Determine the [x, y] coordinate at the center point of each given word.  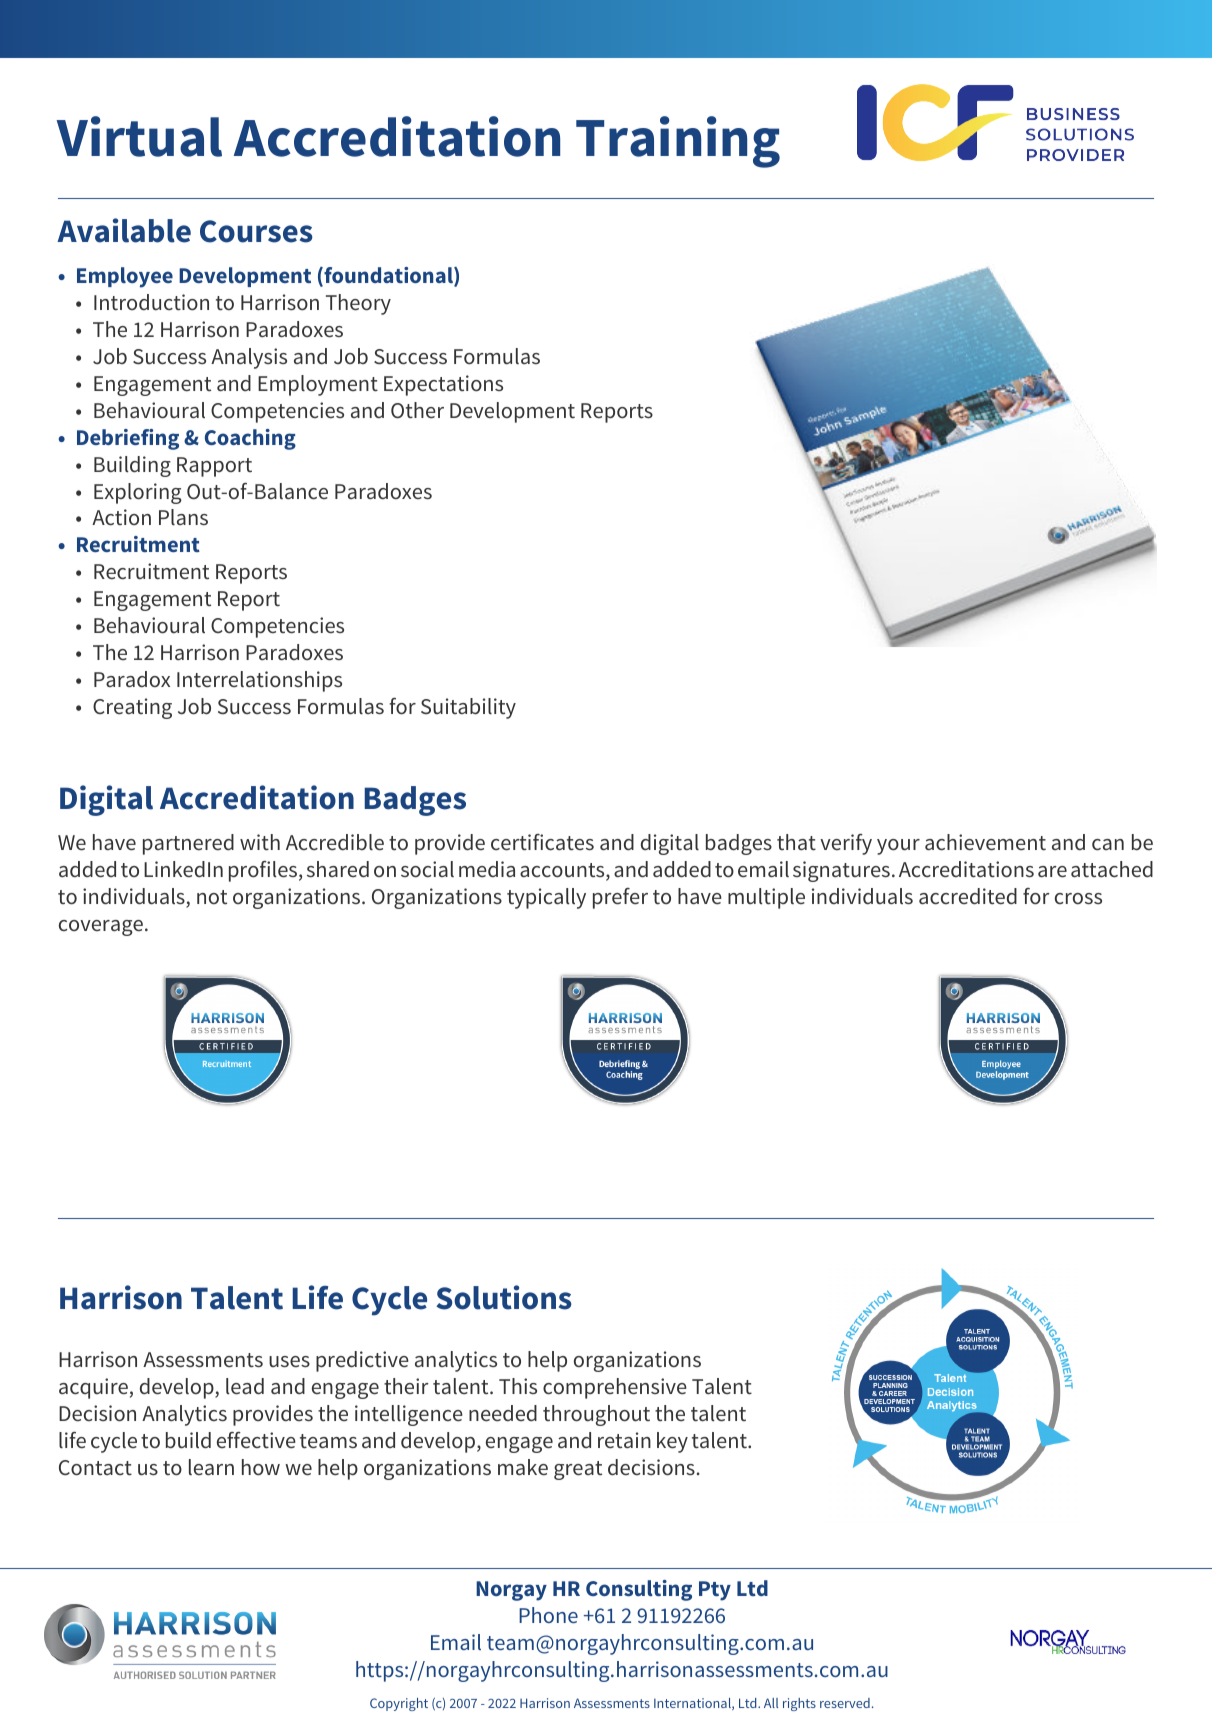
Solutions [504, 1297]
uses [289, 1361]
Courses [256, 231]
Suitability [468, 708]
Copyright [399, 1704]
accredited [968, 896]
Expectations [443, 385]
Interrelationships [259, 681]
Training [678, 142]
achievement [985, 842]
